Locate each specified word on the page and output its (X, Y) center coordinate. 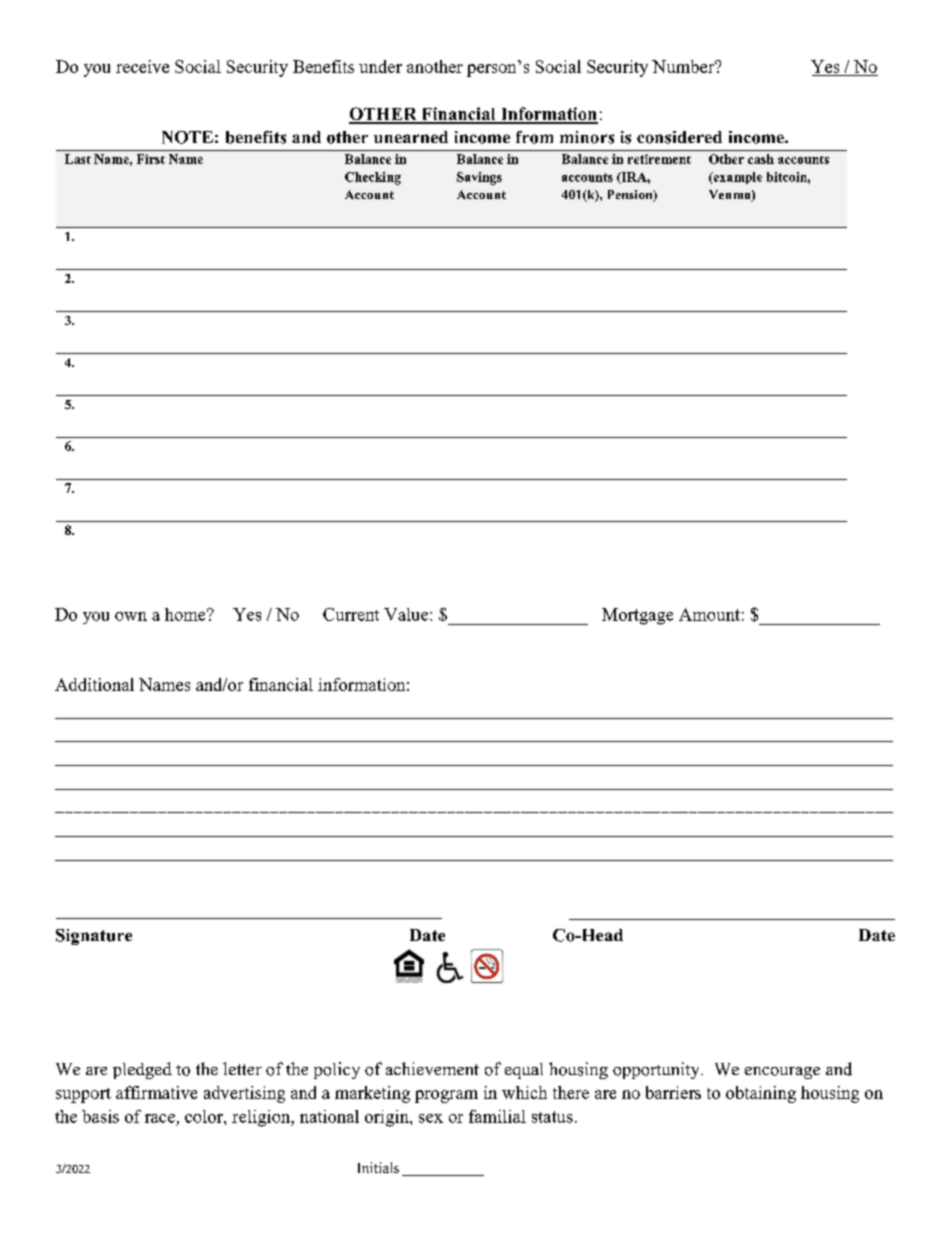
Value (407, 614)
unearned (411, 137)
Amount (709, 614)
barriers (673, 1092)
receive (142, 66)
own (131, 616)
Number (684, 66)
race (160, 1118)
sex (431, 1118)
